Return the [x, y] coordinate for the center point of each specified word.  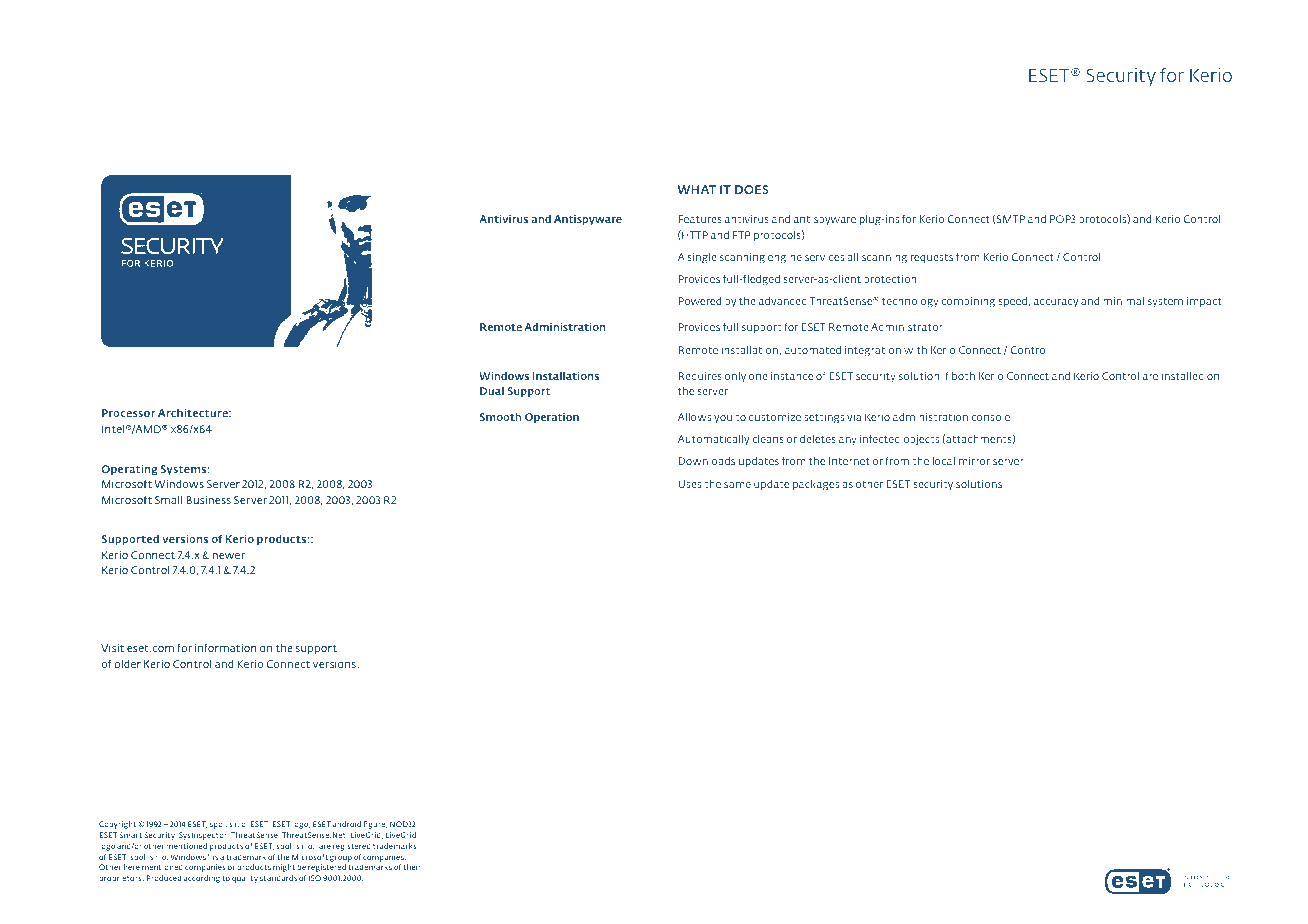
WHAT [697, 189]
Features [700, 219]
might [284, 868]
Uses [689, 484]
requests [932, 258]
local [944, 461]
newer [228, 556]
